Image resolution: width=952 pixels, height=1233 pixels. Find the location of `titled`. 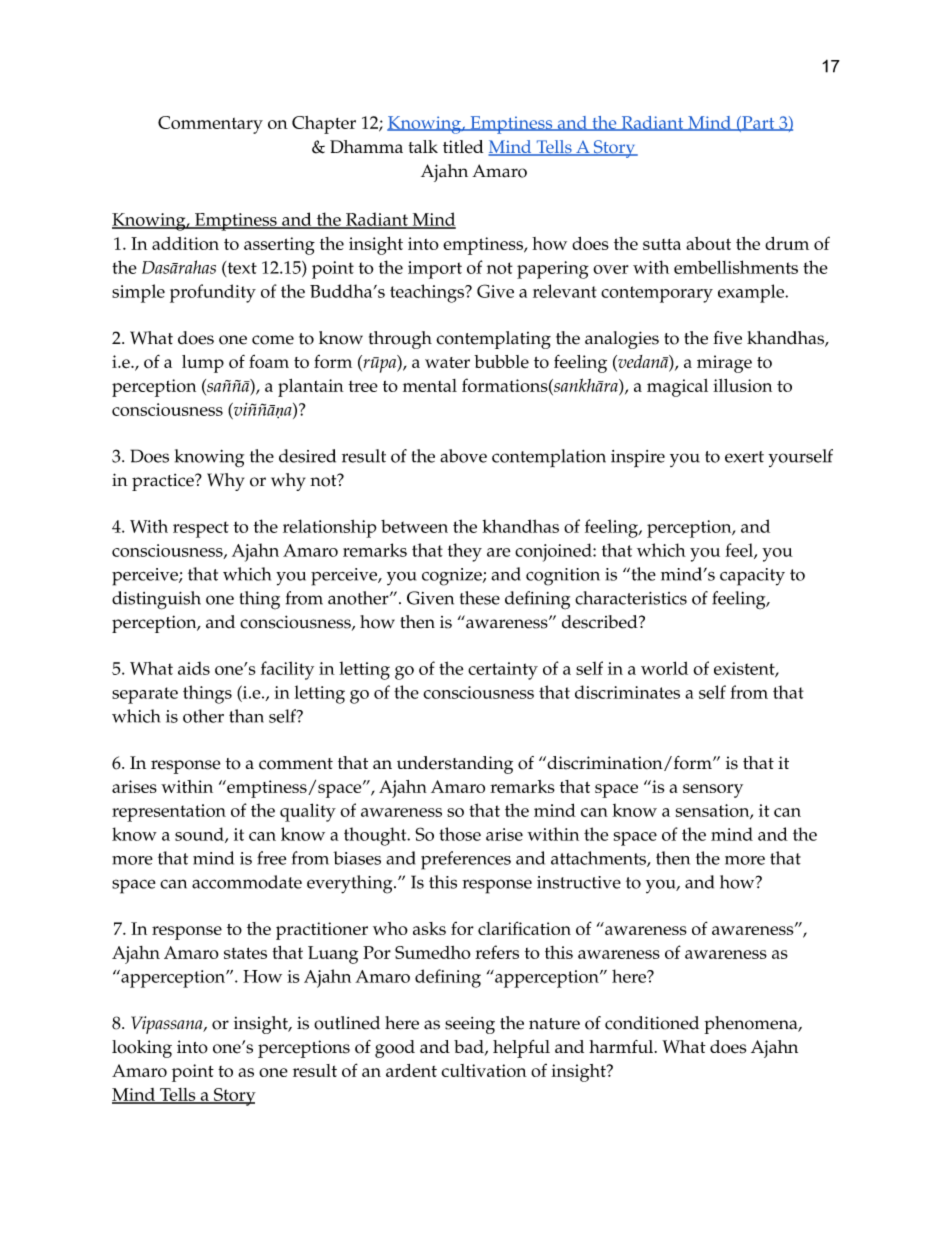

titled is located at coordinates (463, 147).
